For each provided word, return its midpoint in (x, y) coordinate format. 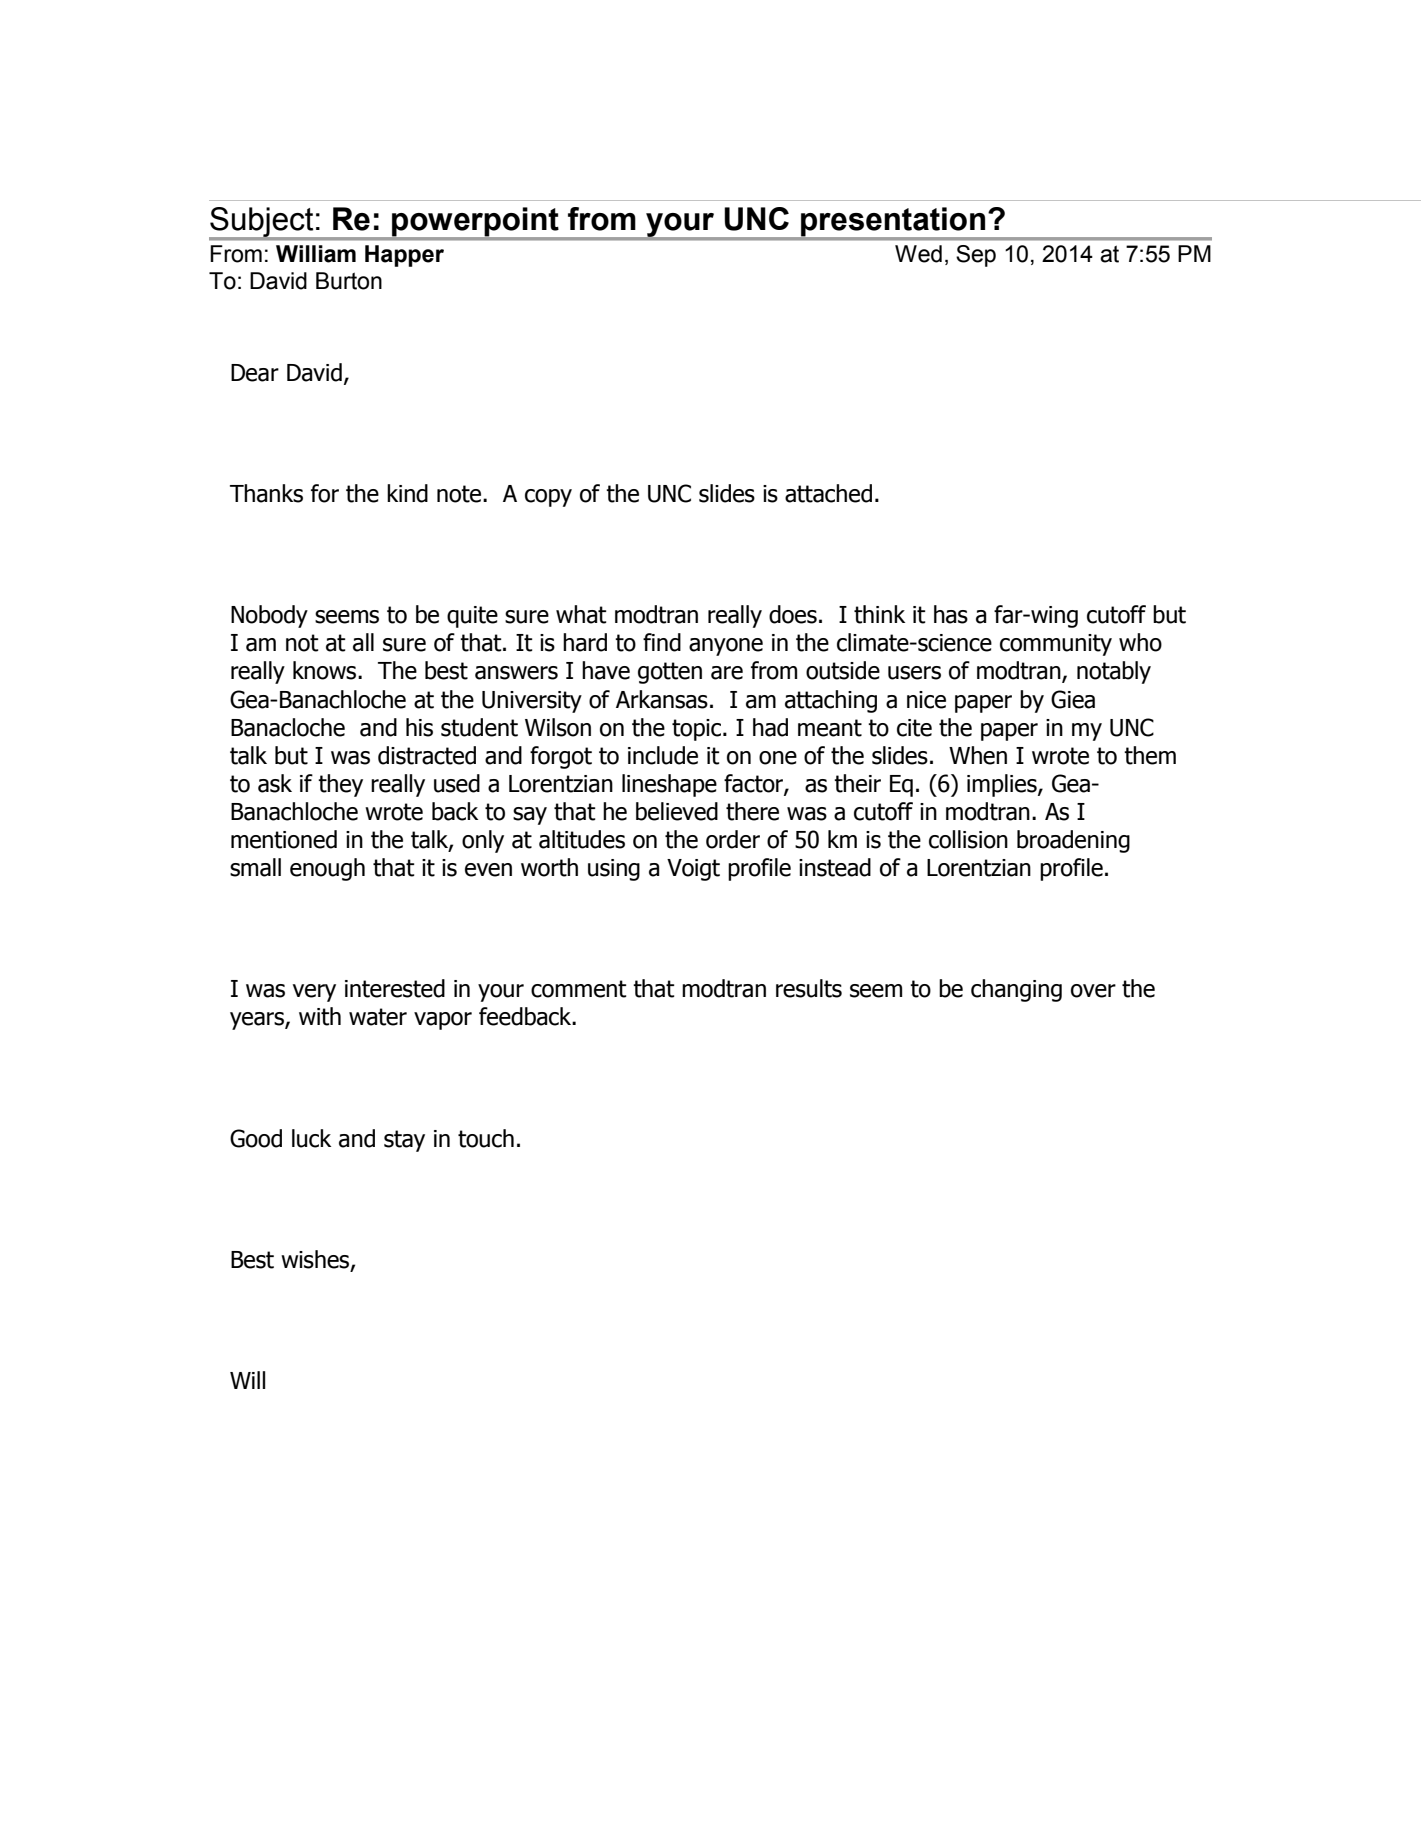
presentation (893, 223)
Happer (404, 256)
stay (404, 1141)
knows (326, 670)
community (1056, 645)
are (727, 673)
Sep (976, 256)
